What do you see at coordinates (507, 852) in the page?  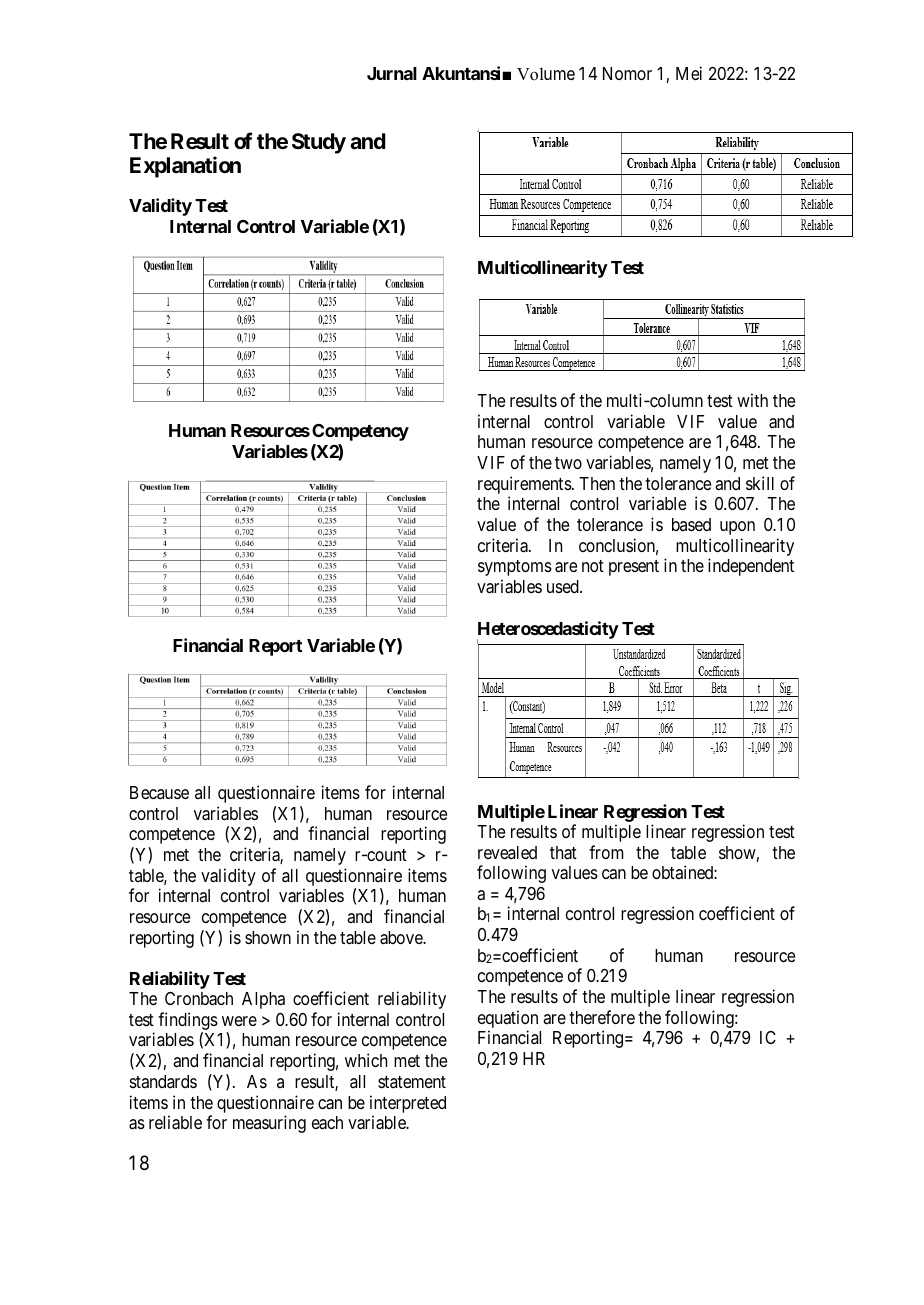 I see `revealed` at bounding box center [507, 852].
